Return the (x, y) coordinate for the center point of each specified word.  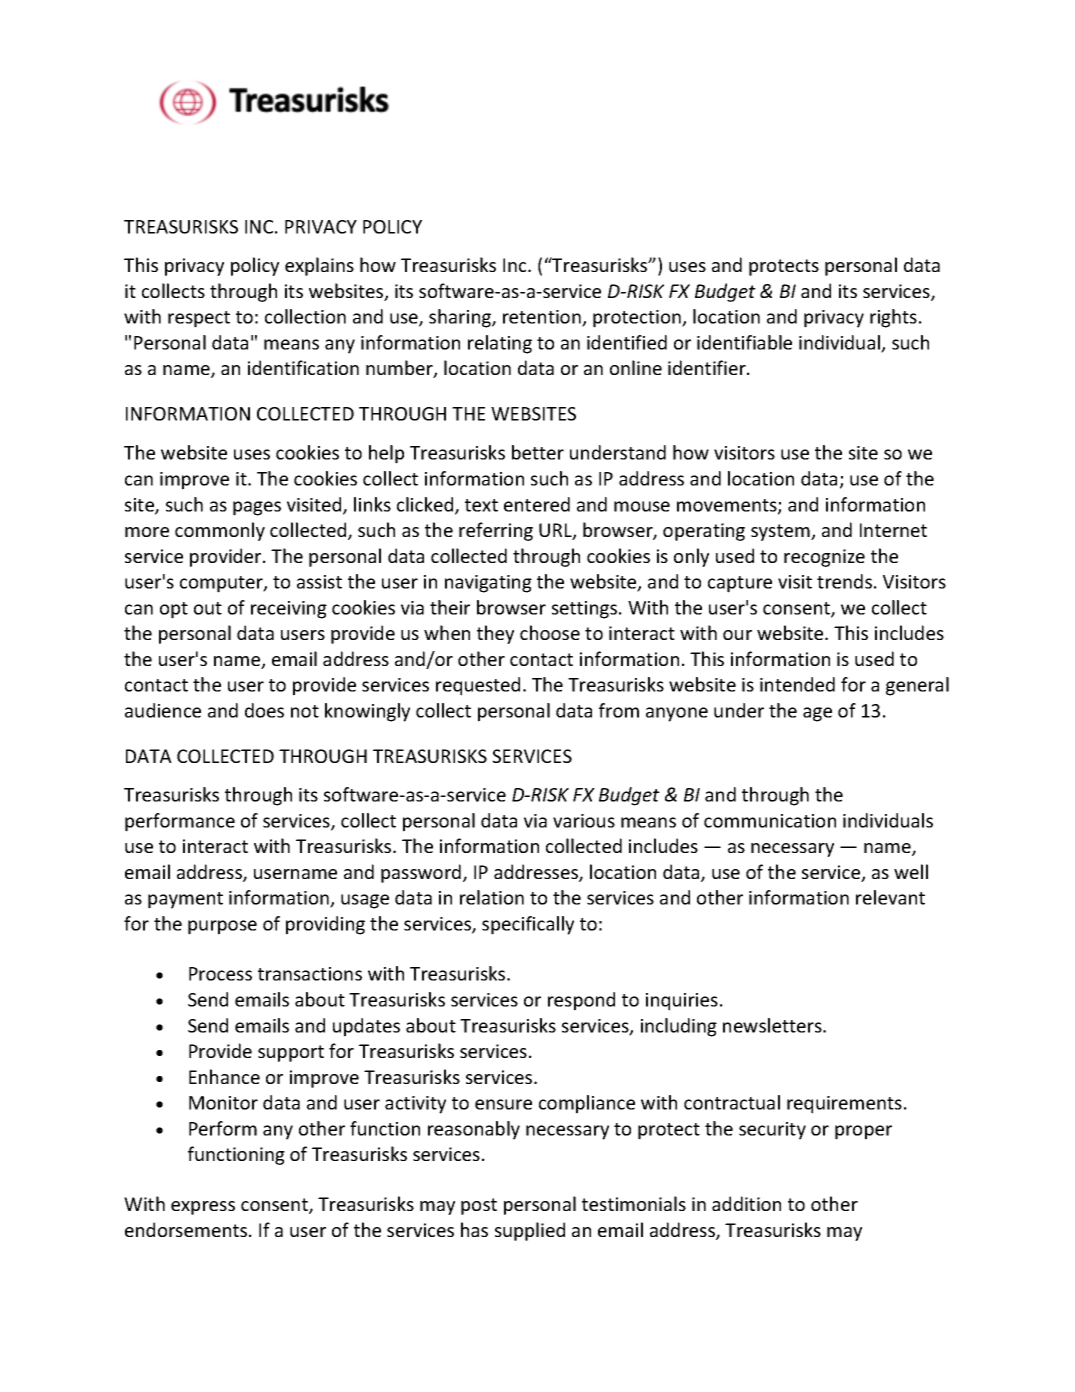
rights (893, 318)
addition (746, 1203)
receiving (289, 610)
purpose (222, 927)
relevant (890, 897)
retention (543, 318)
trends (844, 581)
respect (199, 319)
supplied (530, 1231)
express (203, 1208)
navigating (488, 584)
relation (492, 897)
